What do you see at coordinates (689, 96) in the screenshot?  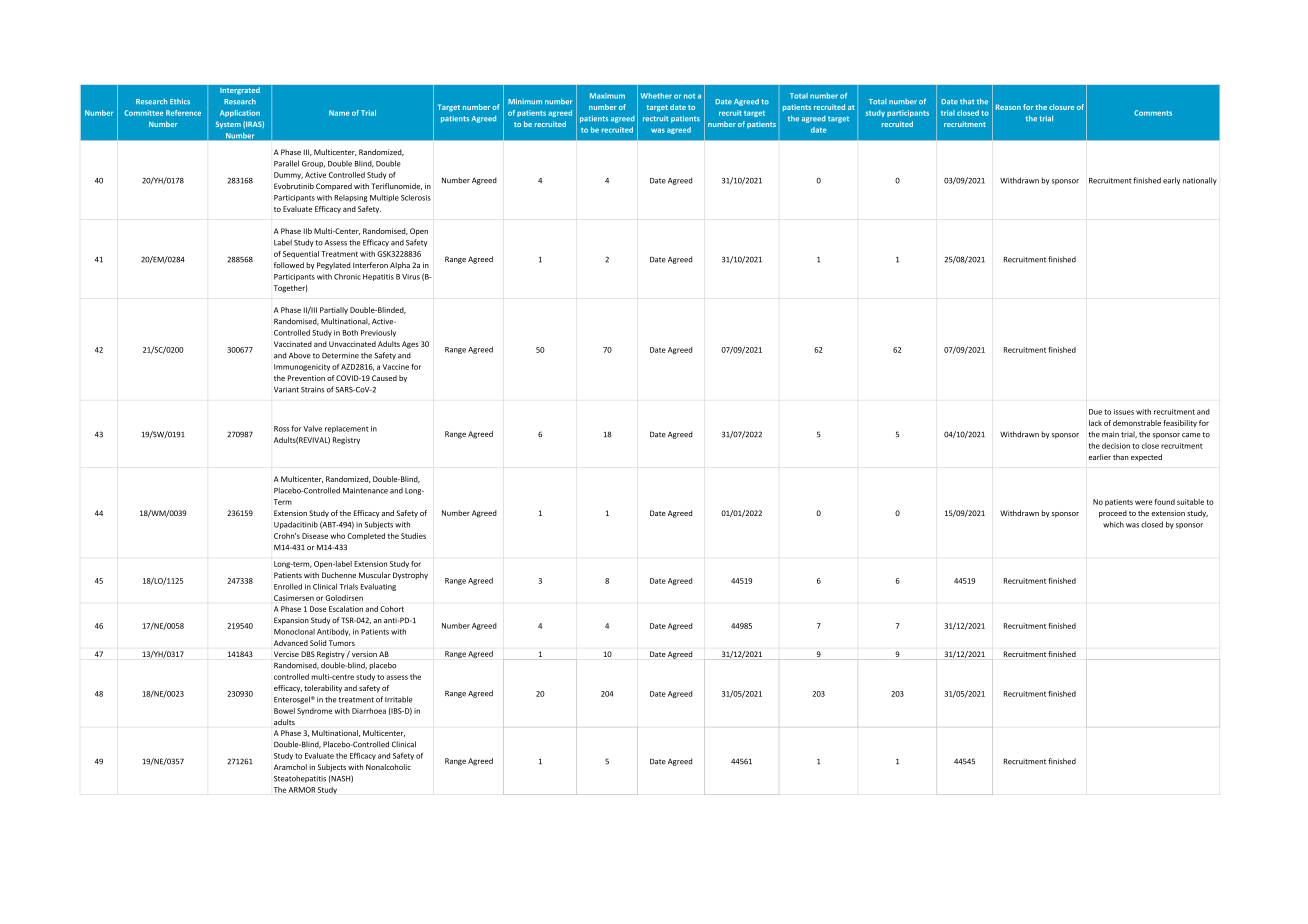 I see `not` at bounding box center [689, 96].
